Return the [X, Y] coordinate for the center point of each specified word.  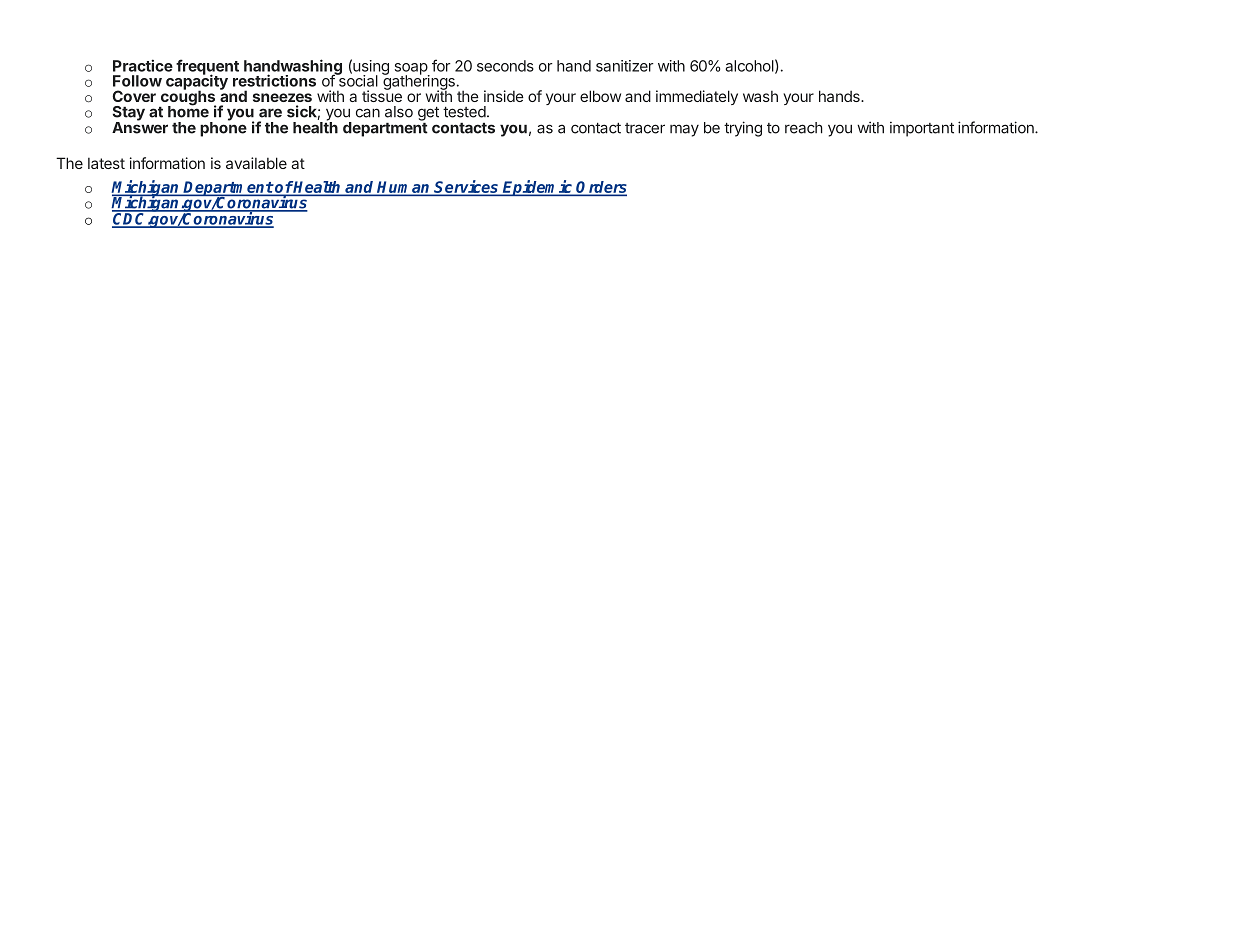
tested [464, 112]
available [256, 163]
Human [404, 188]
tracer [645, 128]
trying [743, 129]
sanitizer [625, 66]
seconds [505, 66]
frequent [207, 68]
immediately [697, 97]
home [188, 111]
